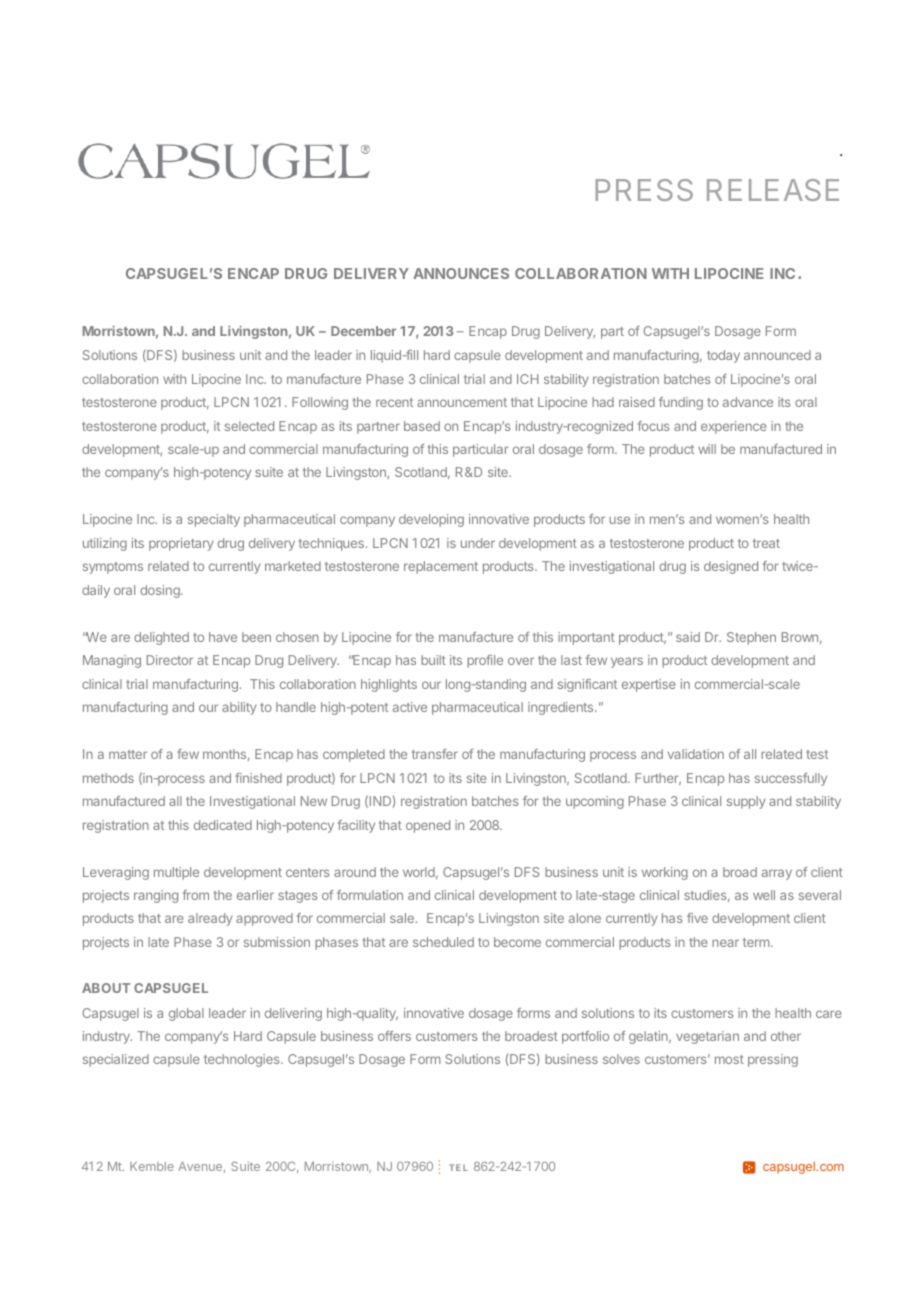  What do you see at coordinates (485, 661) in the screenshot?
I see `profile` at bounding box center [485, 661].
